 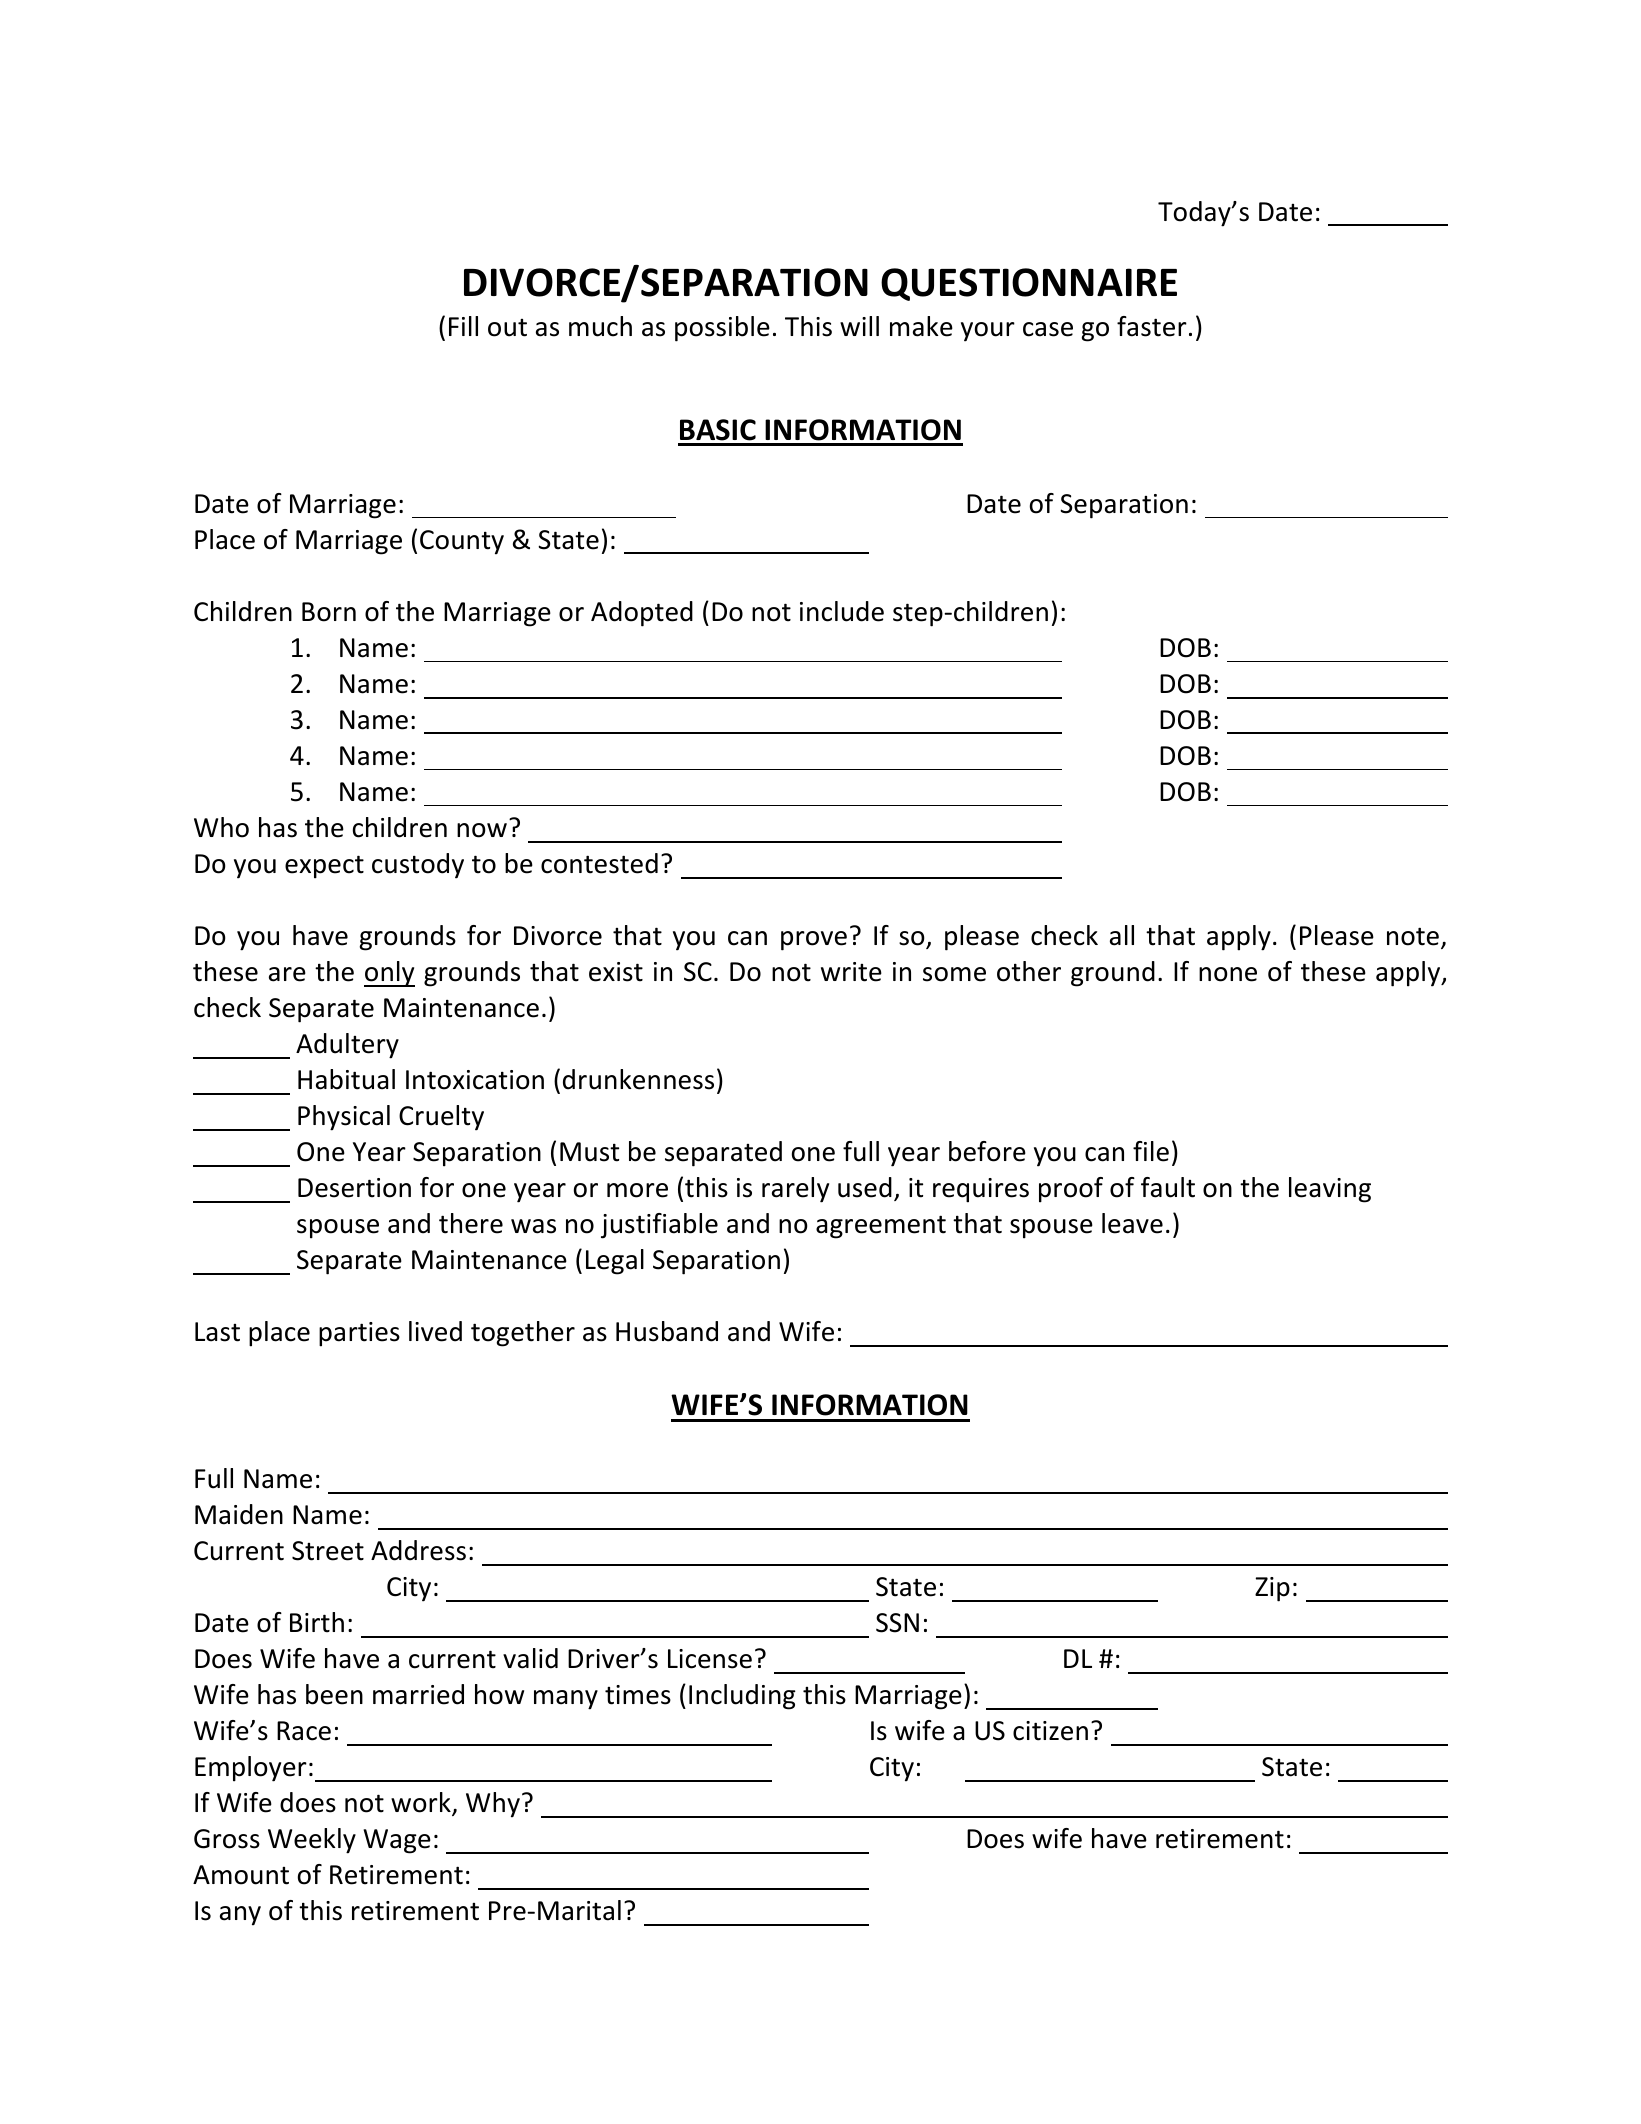 I want to click on Wage, so click(x=397, y=1841).
